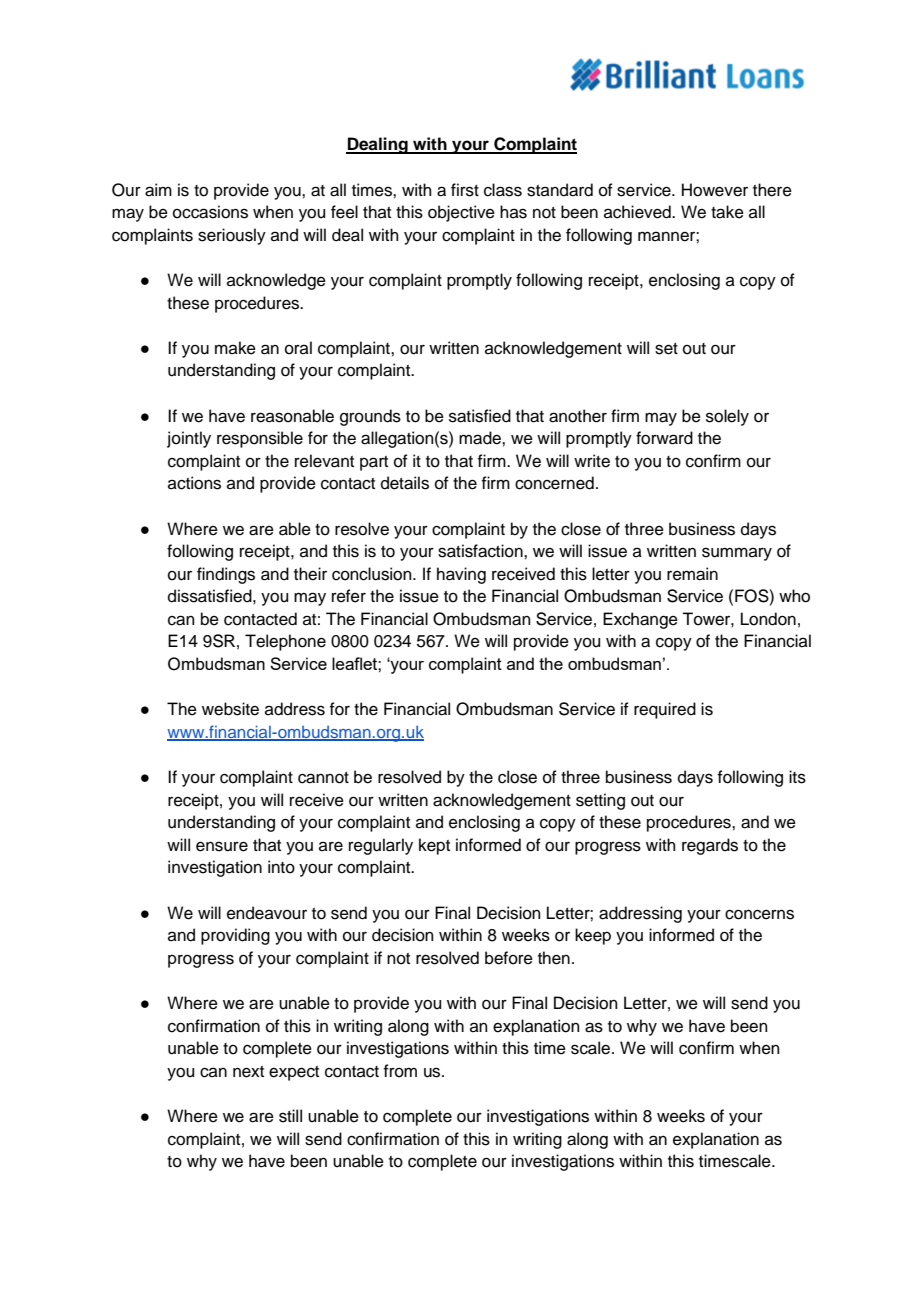 This screenshot has height=1307, width=924. What do you see at coordinates (400, 1071) in the screenshot?
I see `from` at bounding box center [400, 1071].
